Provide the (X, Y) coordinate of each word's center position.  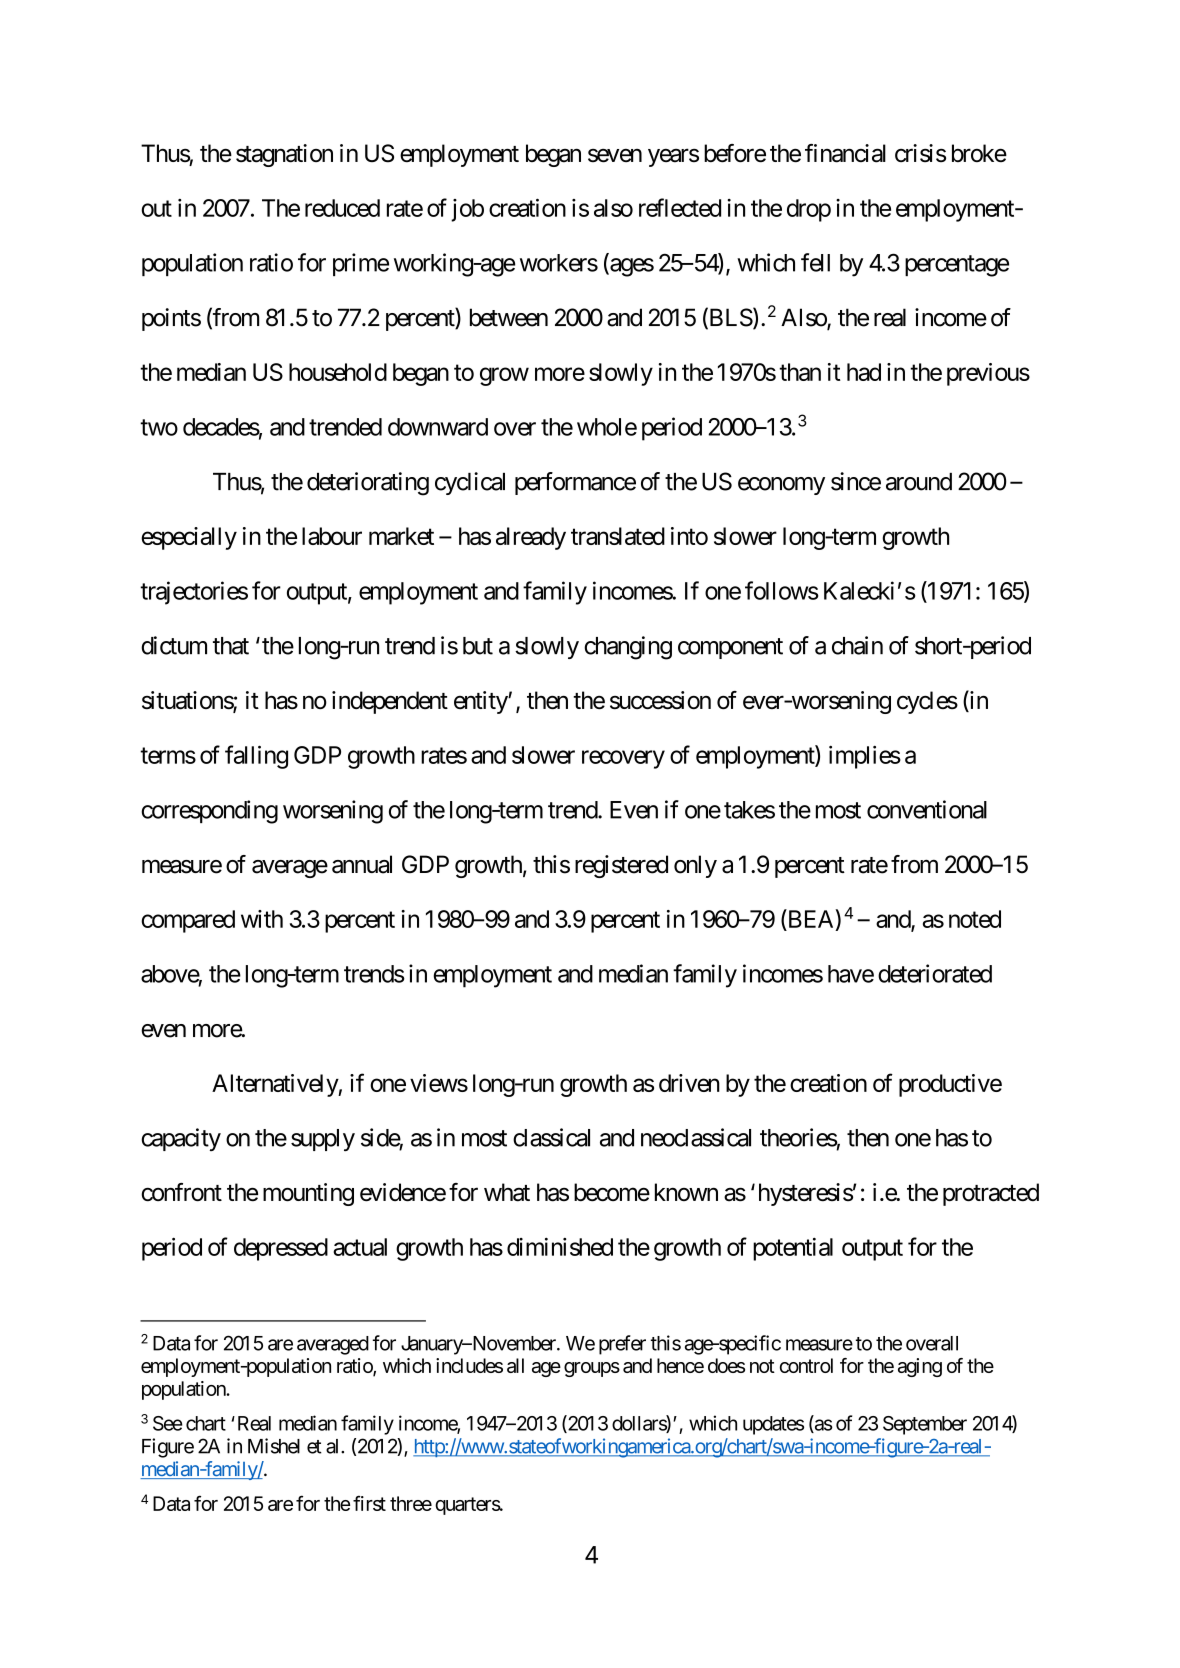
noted (975, 919)
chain (857, 645)
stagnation (284, 155)
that (231, 646)
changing (628, 648)
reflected (680, 207)
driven (689, 1083)
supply (323, 1140)
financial (845, 153)
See (168, 1423)
